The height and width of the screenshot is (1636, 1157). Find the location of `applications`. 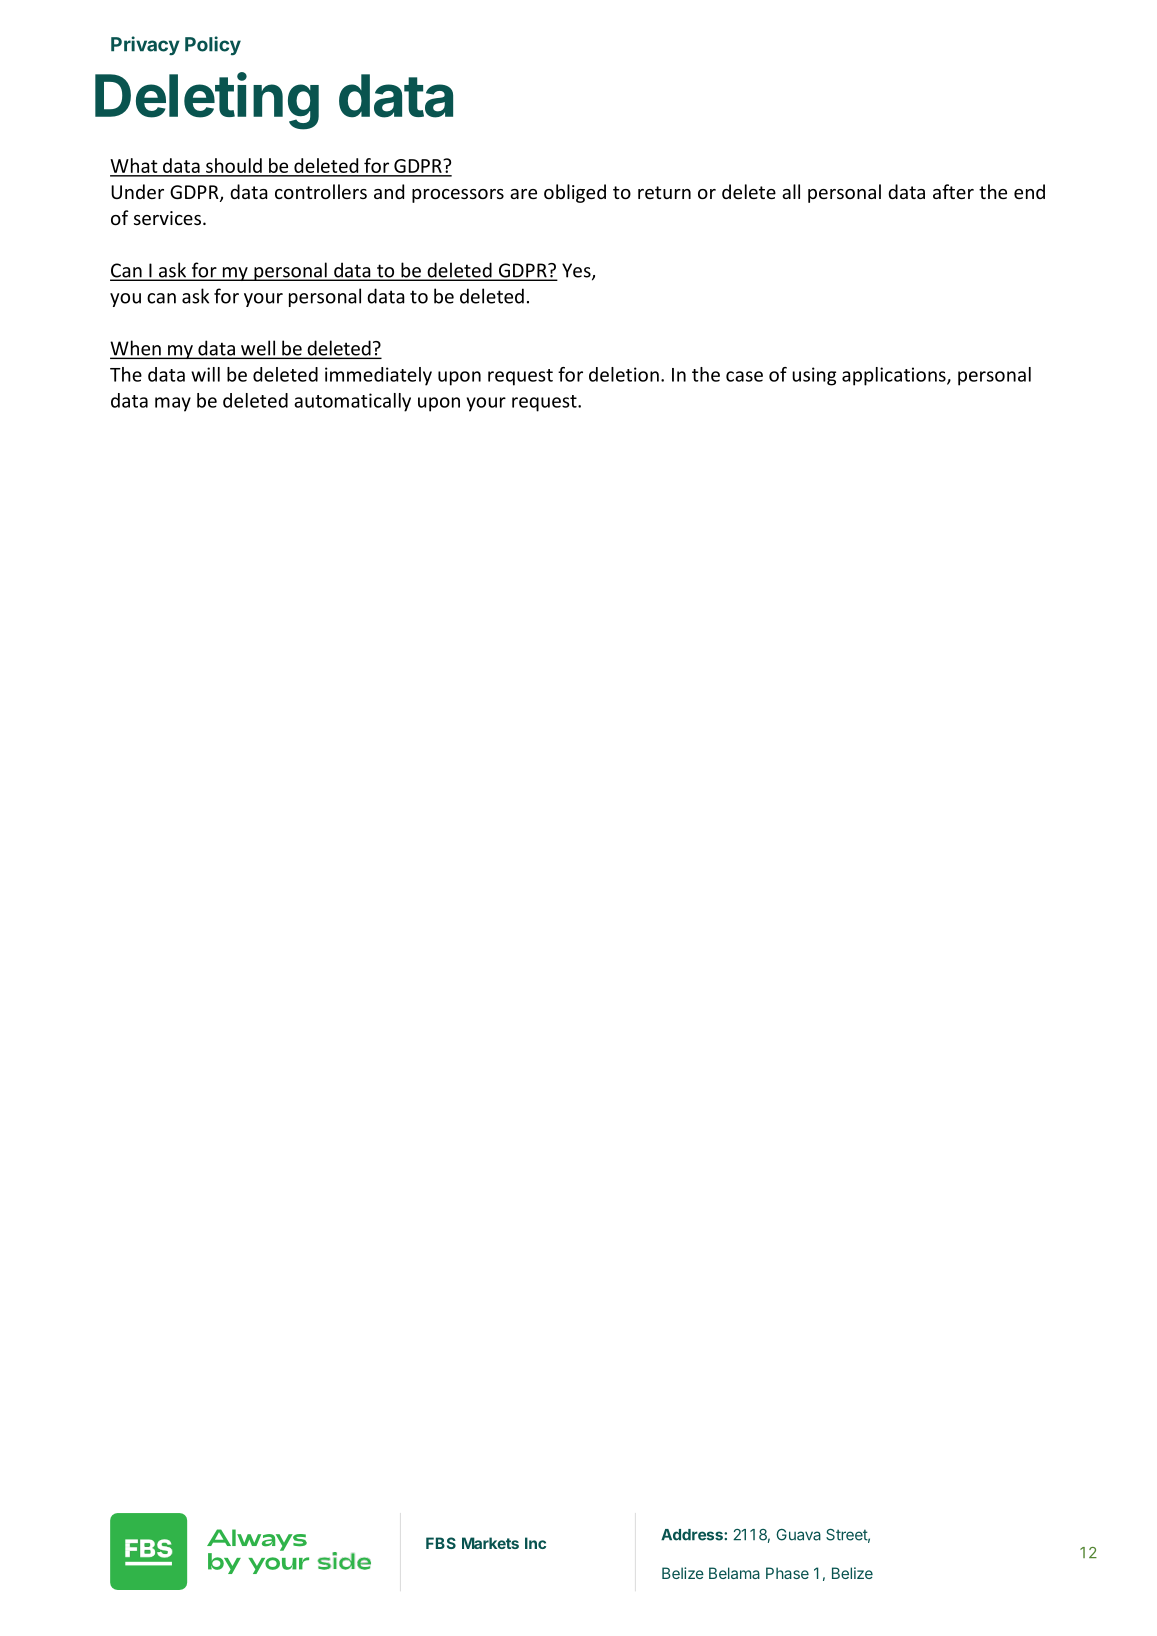

applications is located at coordinates (895, 376).
